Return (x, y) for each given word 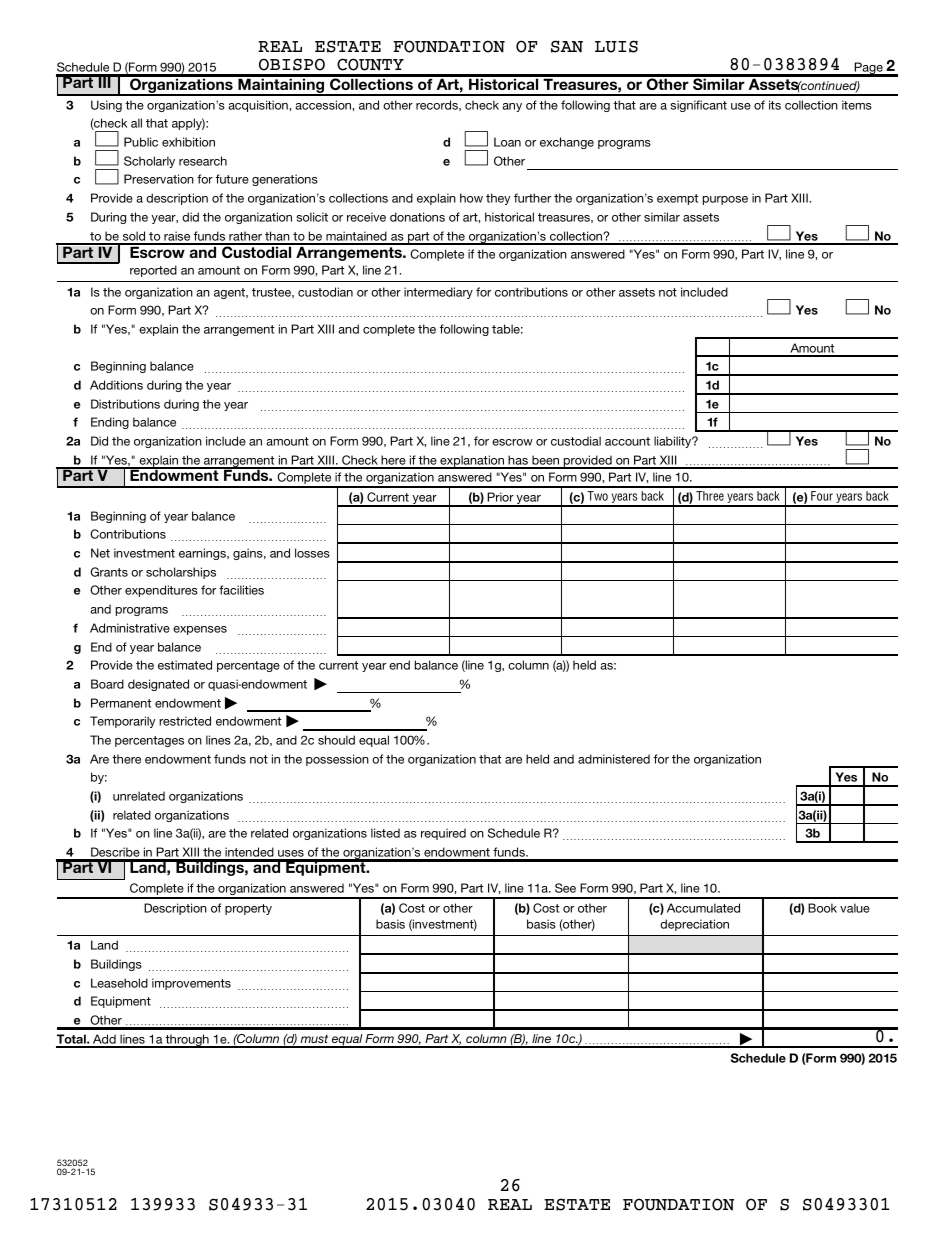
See (565, 888)
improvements (191, 984)
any (512, 107)
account (627, 441)
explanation (472, 462)
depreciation (694, 925)
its (775, 105)
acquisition (259, 106)
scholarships (181, 573)
